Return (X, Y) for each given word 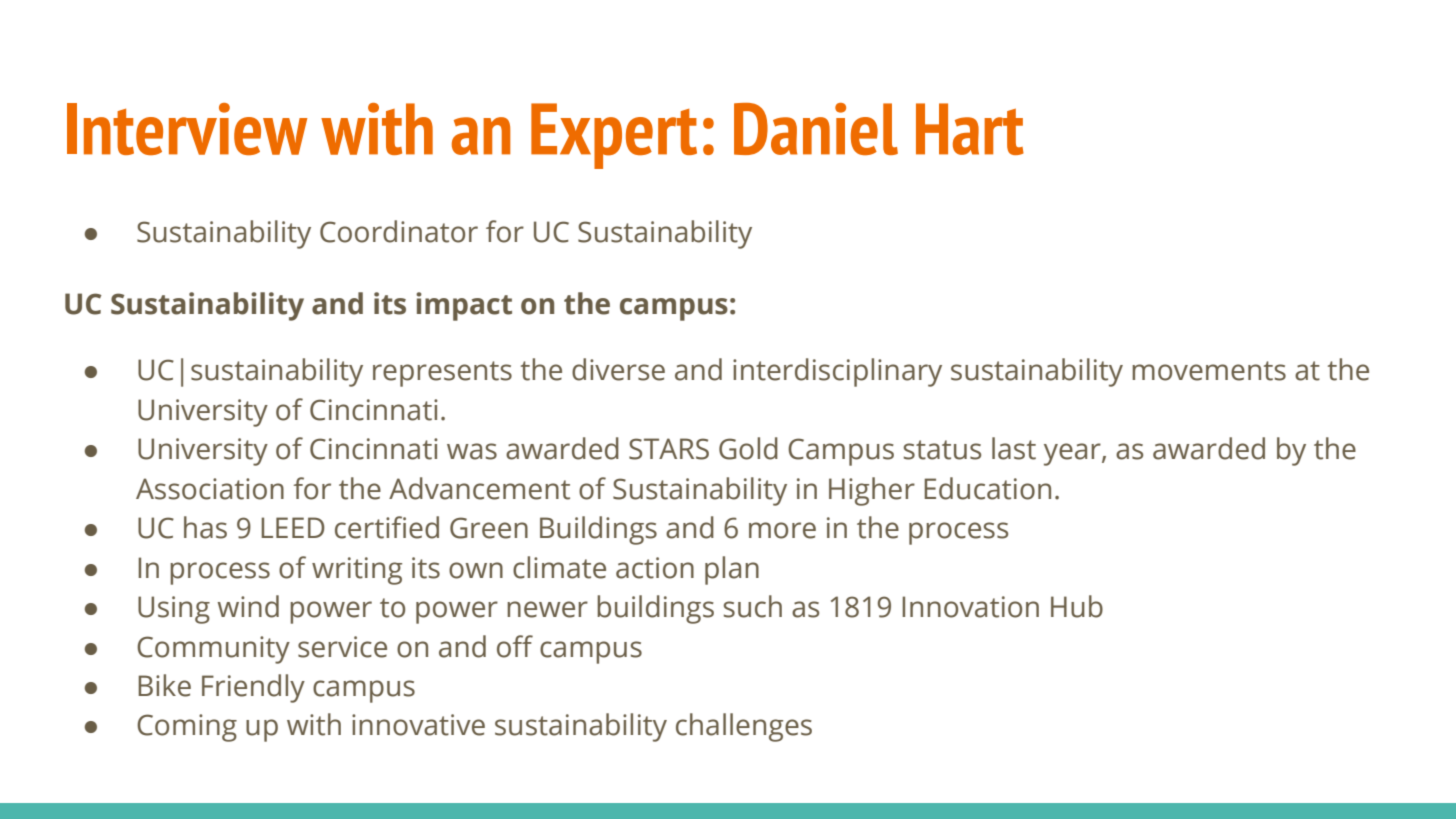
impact (464, 306)
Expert (614, 136)
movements (1209, 371)
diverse (618, 369)
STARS (669, 449)
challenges (744, 727)
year (1073, 454)
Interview (187, 129)
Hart (970, 129)
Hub (1077, 606)
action (655, 568)
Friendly (253, 688)
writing (357, 571)
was (472, 451)
